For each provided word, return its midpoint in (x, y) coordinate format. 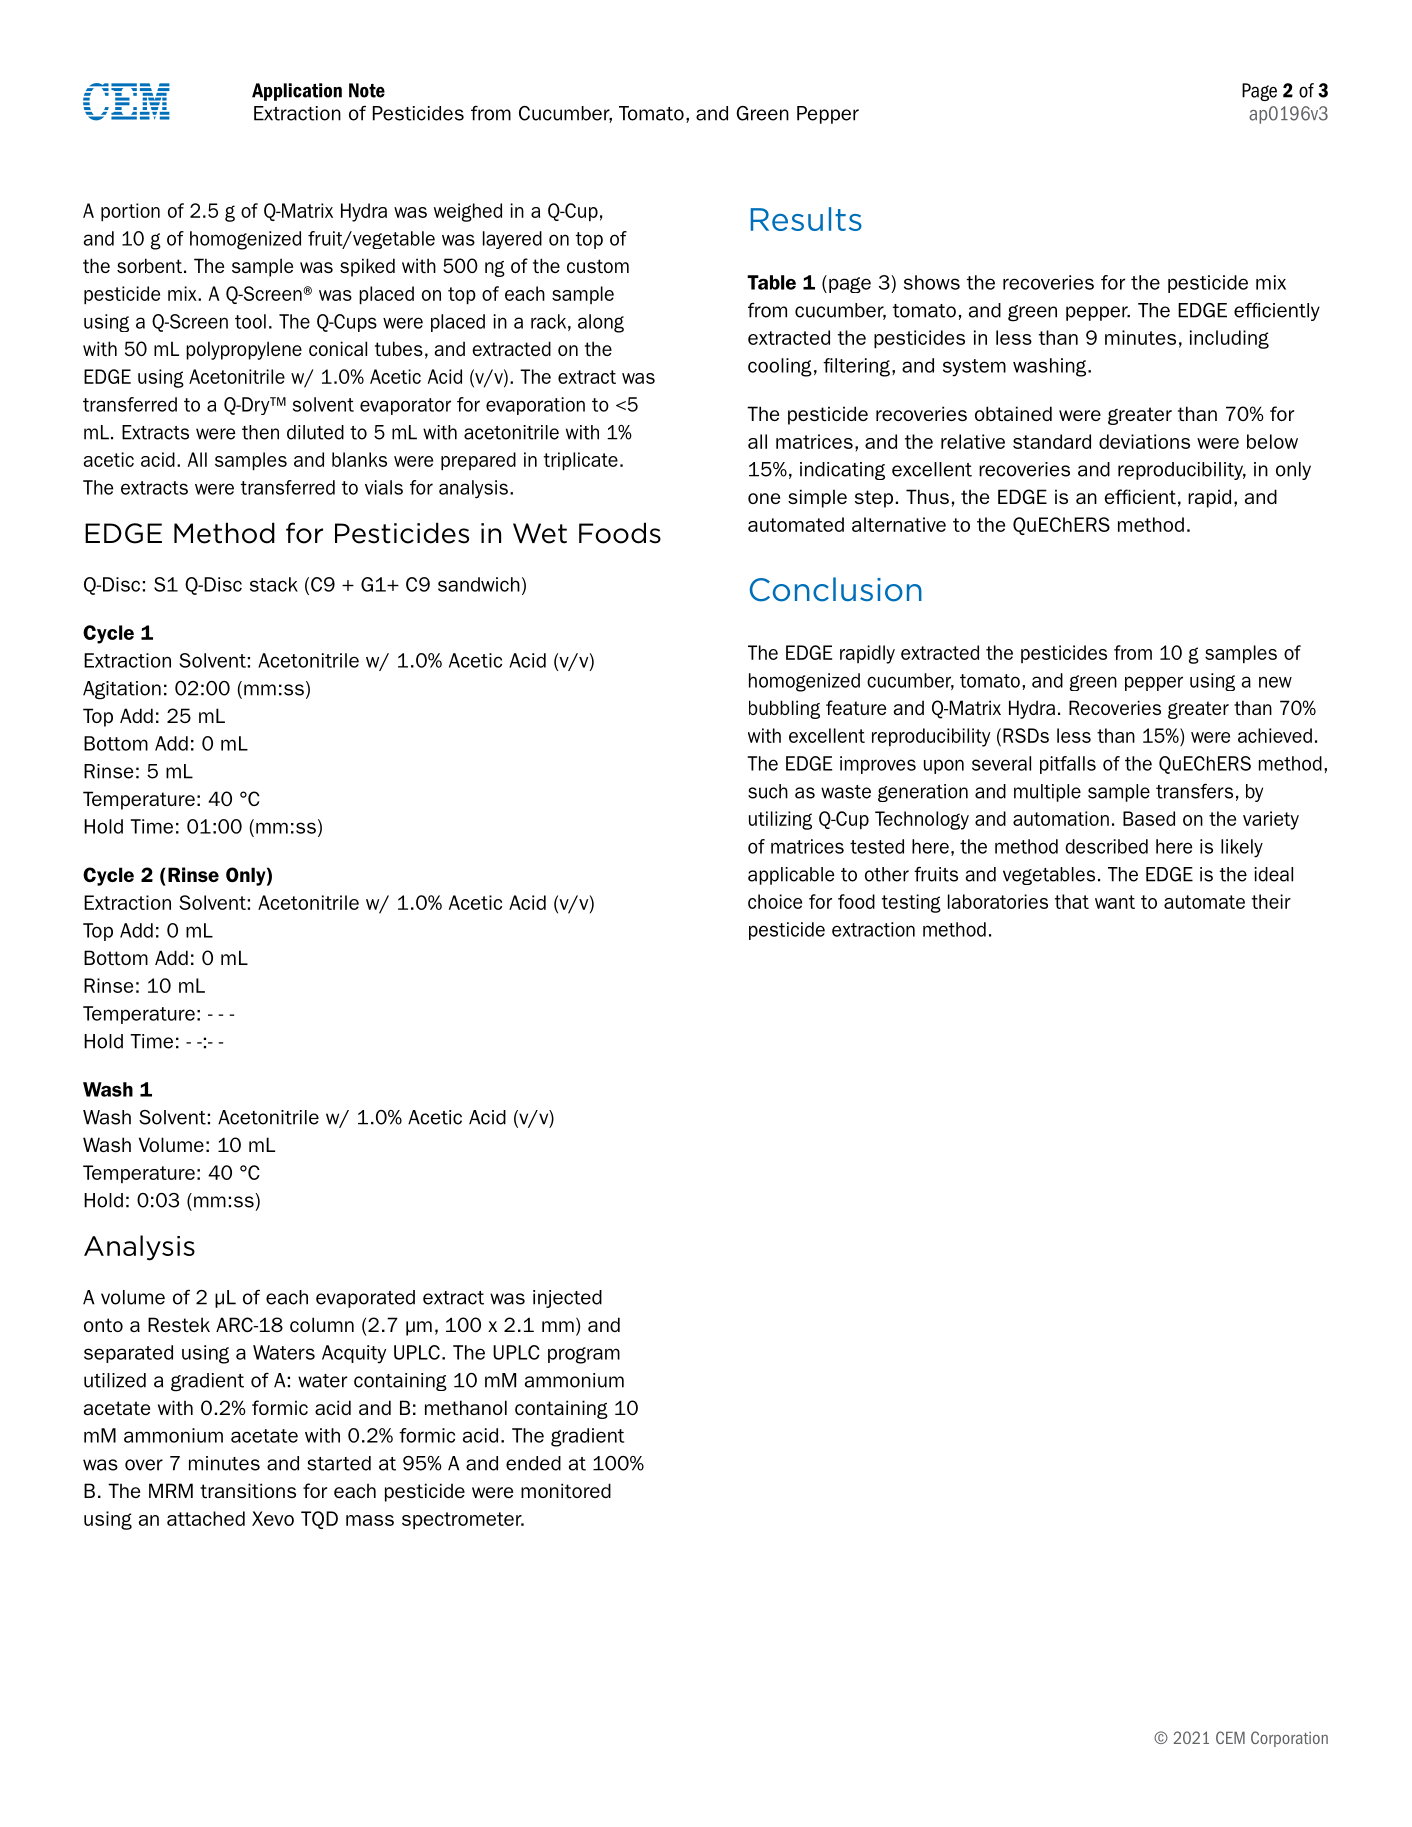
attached (206, 1518)
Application (297, 92)
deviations (1144, 441)
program (584, 1355)
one (764, 498)
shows (932, 282)
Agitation (122, 690)
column (322, 1324)
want (1115, 902)
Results (806, 219)
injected (567, 1299)
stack (274, 584)
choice (775, 901)
